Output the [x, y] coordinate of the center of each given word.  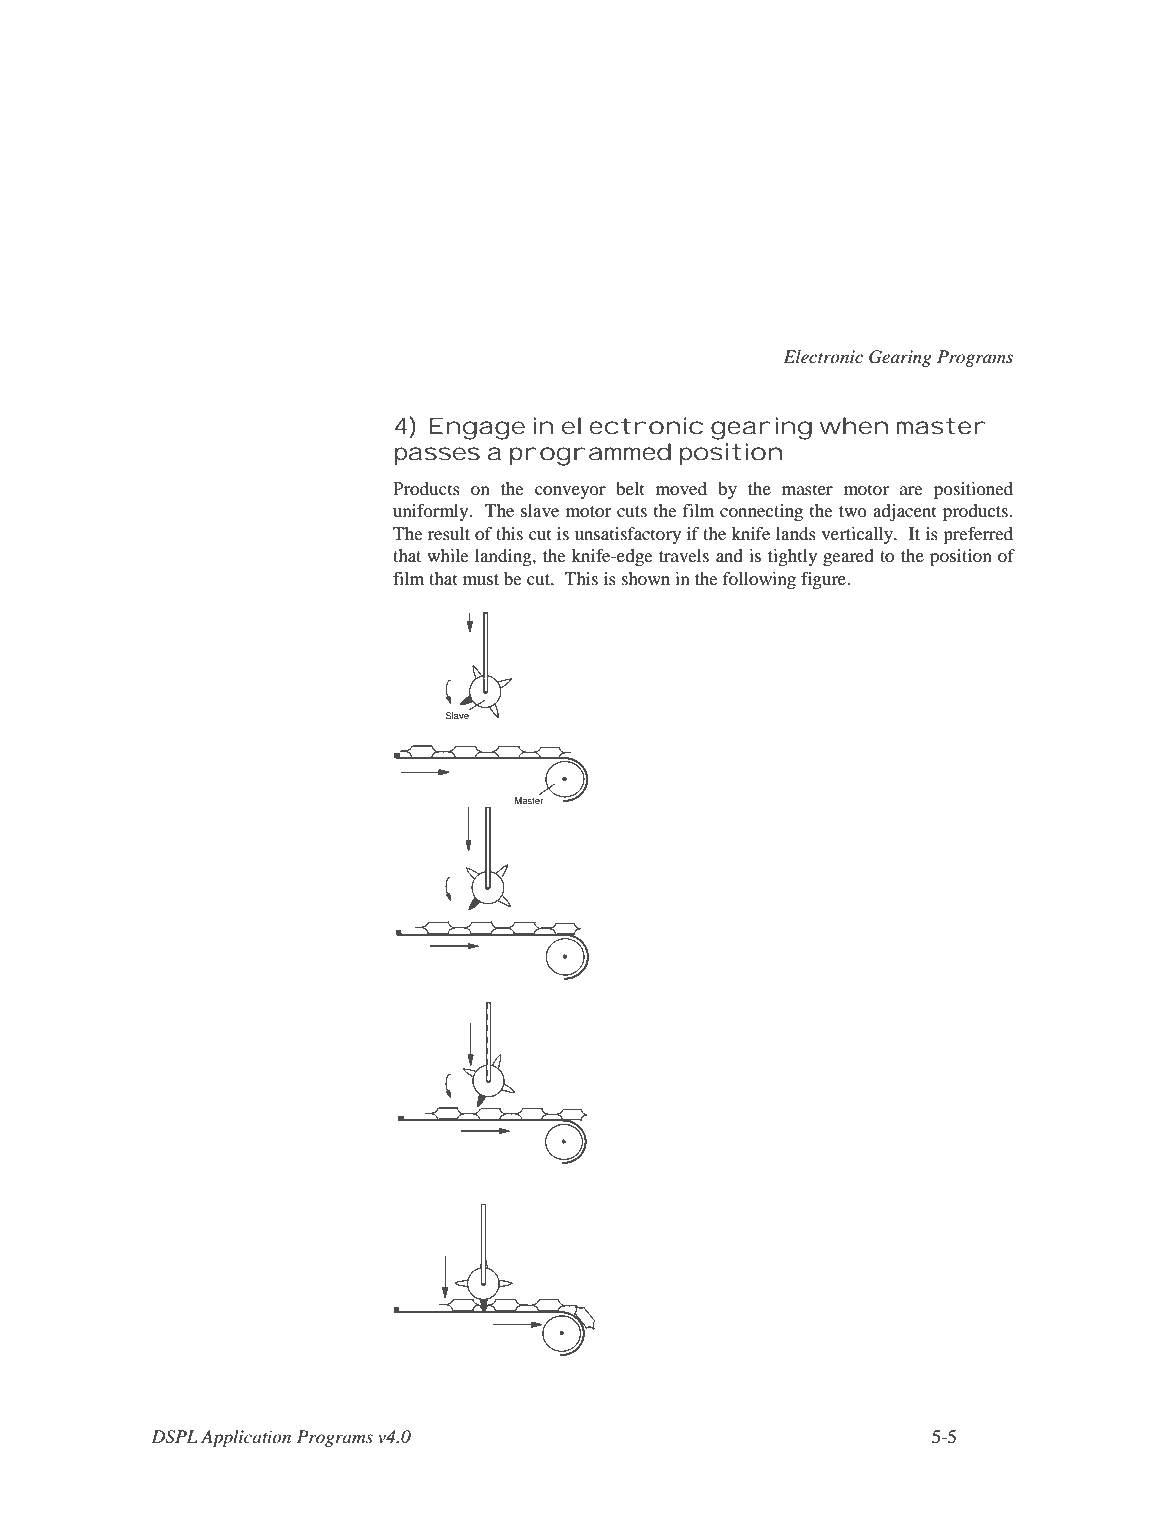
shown [646, 578]
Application [246, 1438]
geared [848, 557]
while [448, 555]
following [759, 580]
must [481, 579]
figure [824, 580]
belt [630, 488]
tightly [792, 557]
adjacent [905, 512]
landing [504, 557]
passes [437, 456]
